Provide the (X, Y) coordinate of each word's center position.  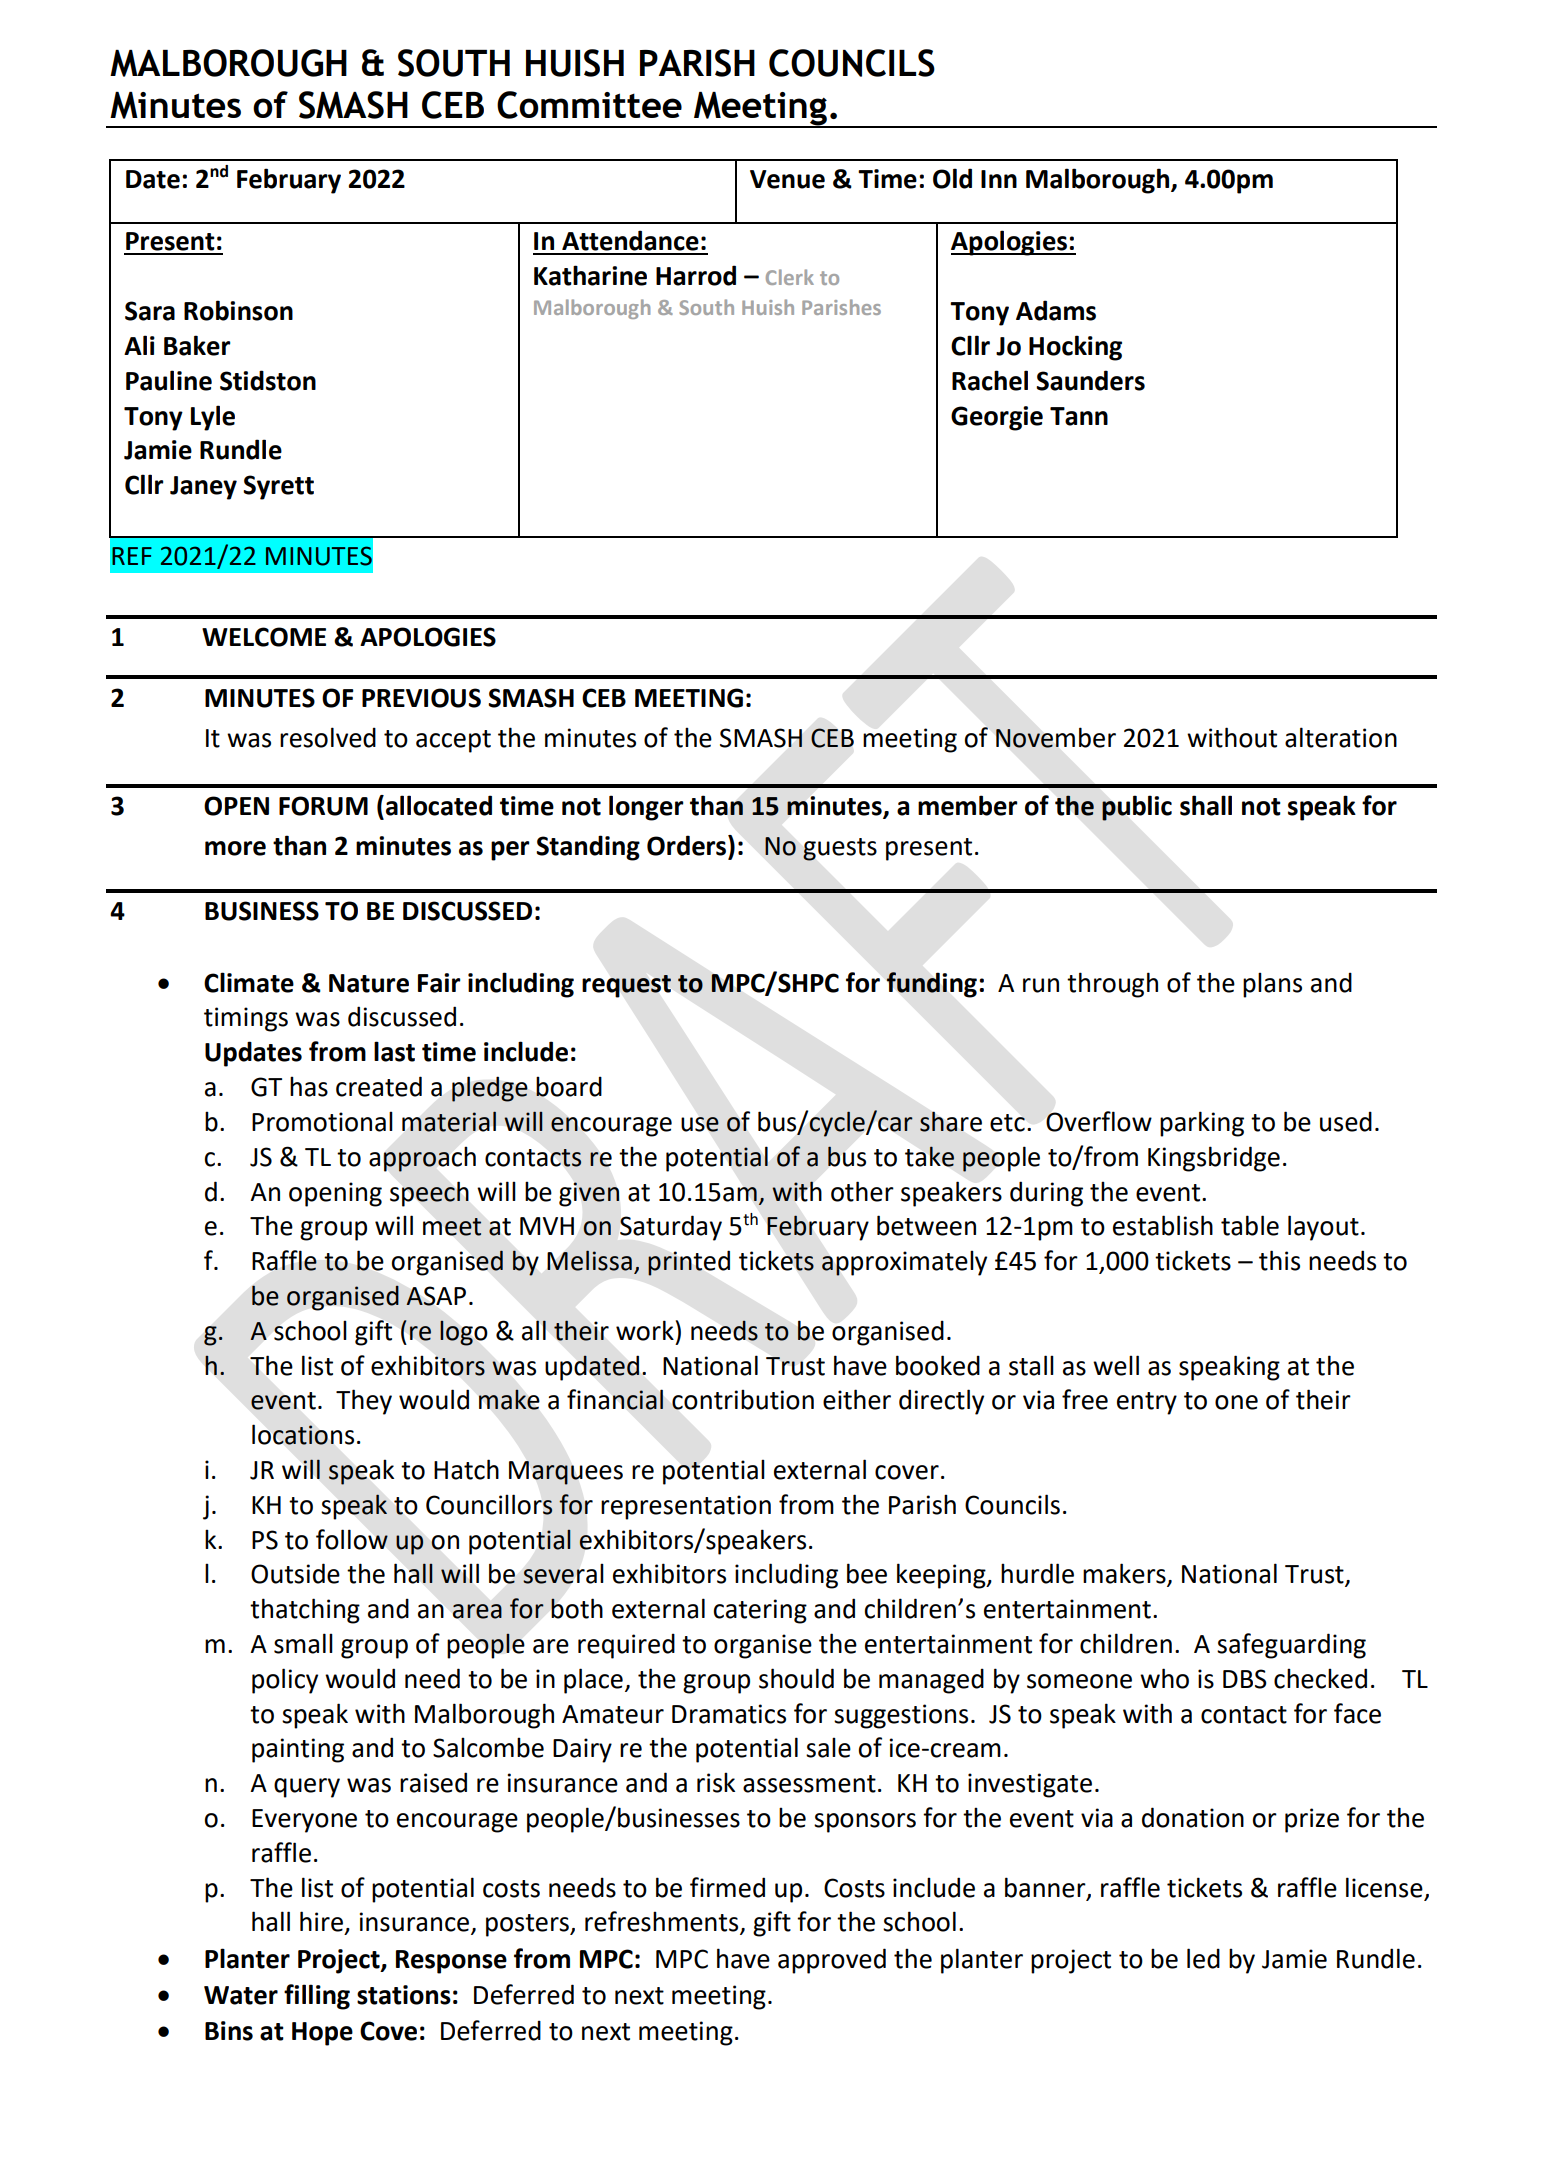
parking (1202, 1124)
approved (832, 1961)
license (1385, 1888)
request (627, 986)
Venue (787, 179)
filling (317, 1997)
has (309, 1086)
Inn (999, 179)
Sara (150, 311)
